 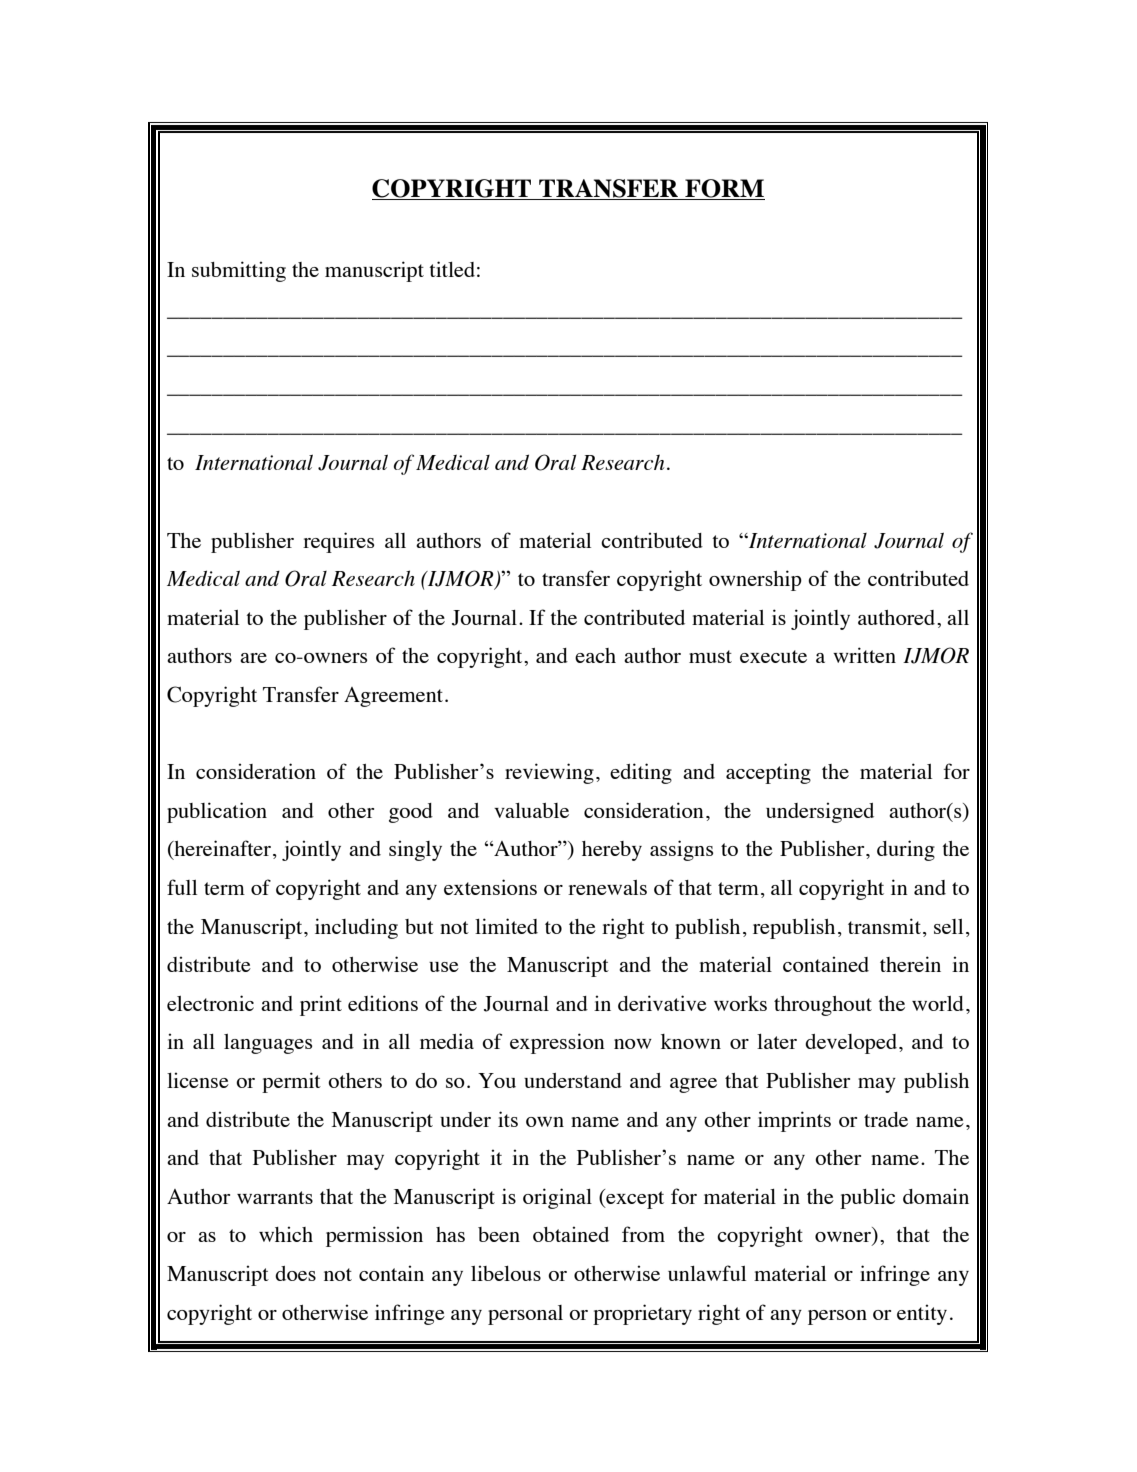 I want to click on entity, so click(x=922, y=1314).
